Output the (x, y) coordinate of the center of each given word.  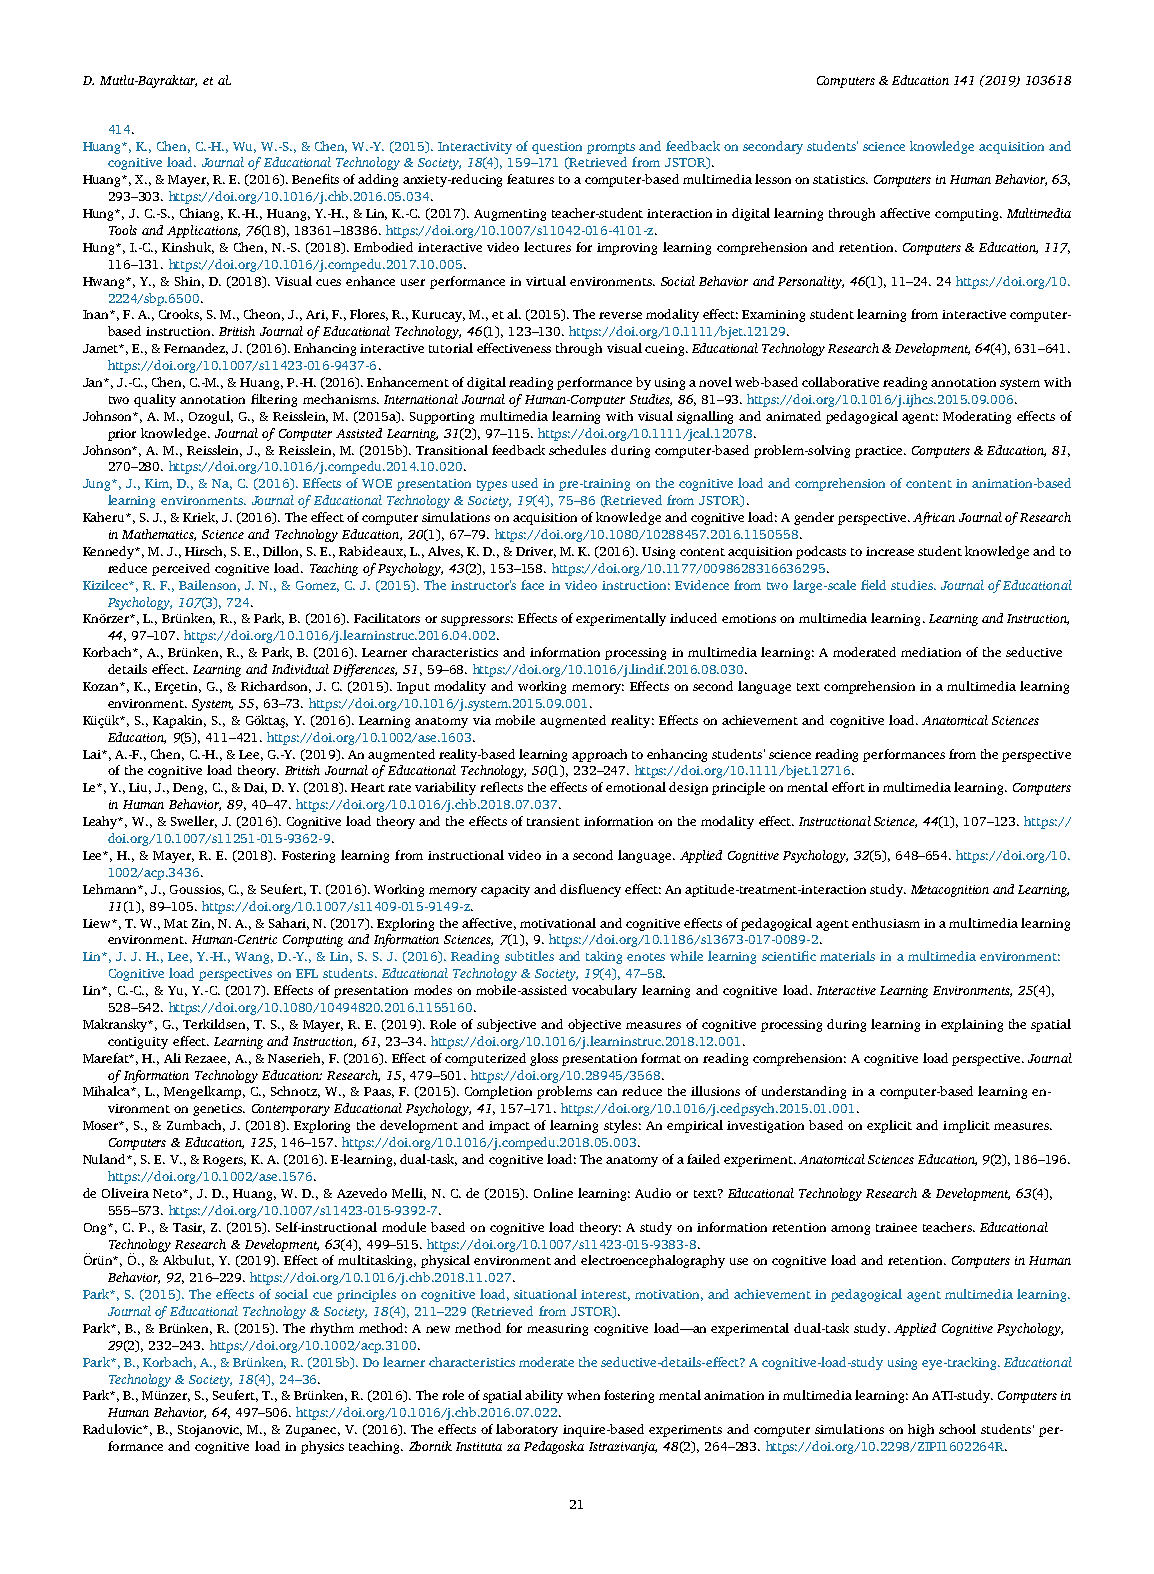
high (921, 1430)
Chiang (201, 214)
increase (890, 551)
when (583, 1395)
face (532, 585)
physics (322, 1447)
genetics (218, 1110)
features (530, 179)
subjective (506, 1025)
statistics (840, 179)
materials (847, 956)
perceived (181, 569)
